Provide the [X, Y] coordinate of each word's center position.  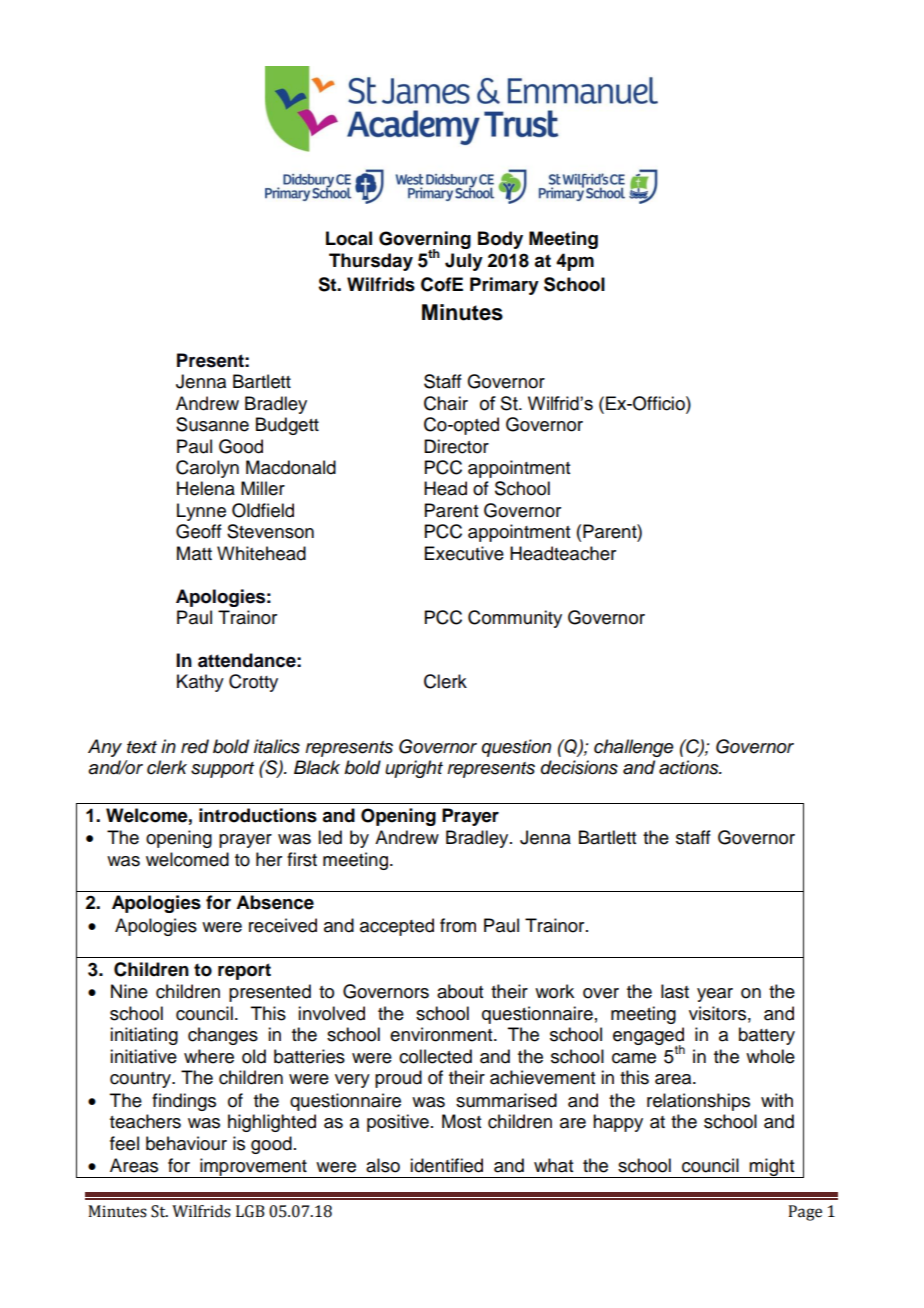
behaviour [186, 1143]
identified [446, 1165]
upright [414, 769]
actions [690, 767]
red [195, 746]
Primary [504, 286]
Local [349, 238]
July [464, 262]
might [772, 1168]
